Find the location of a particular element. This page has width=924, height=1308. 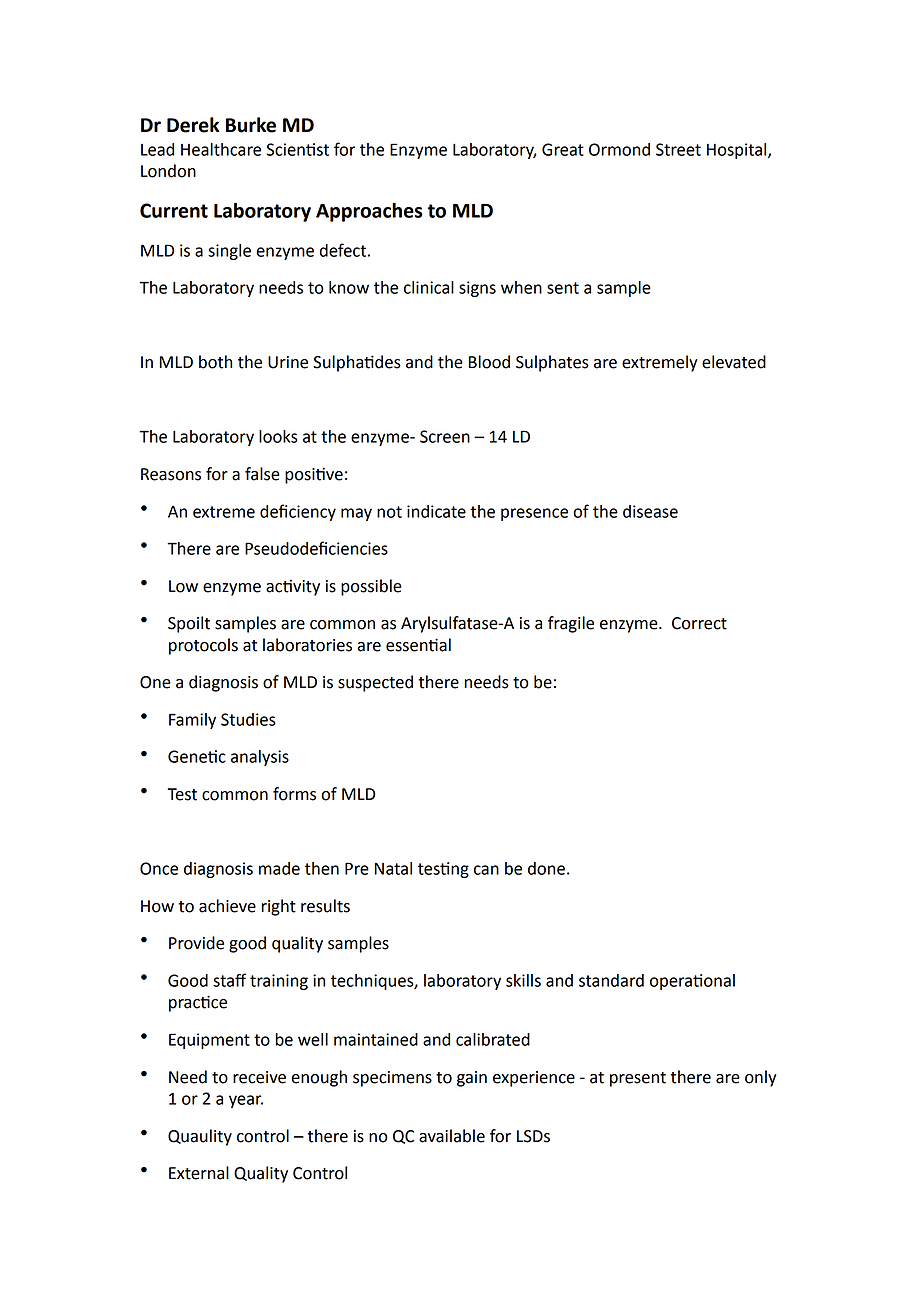

indicate is located at coordinates (436, 511).
